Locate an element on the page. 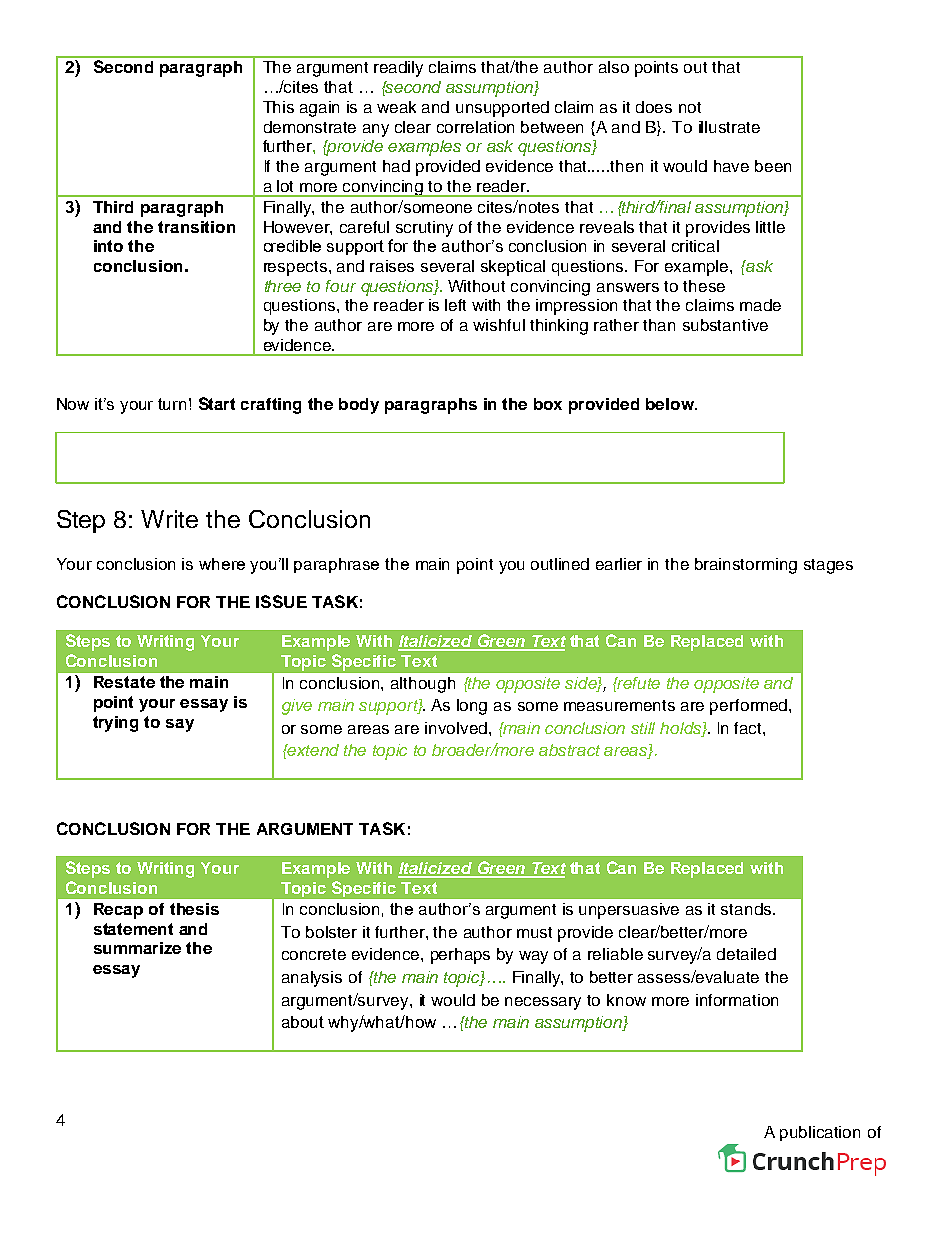 The image size is (952, 1233). where is located at coordinates (222, 564).
